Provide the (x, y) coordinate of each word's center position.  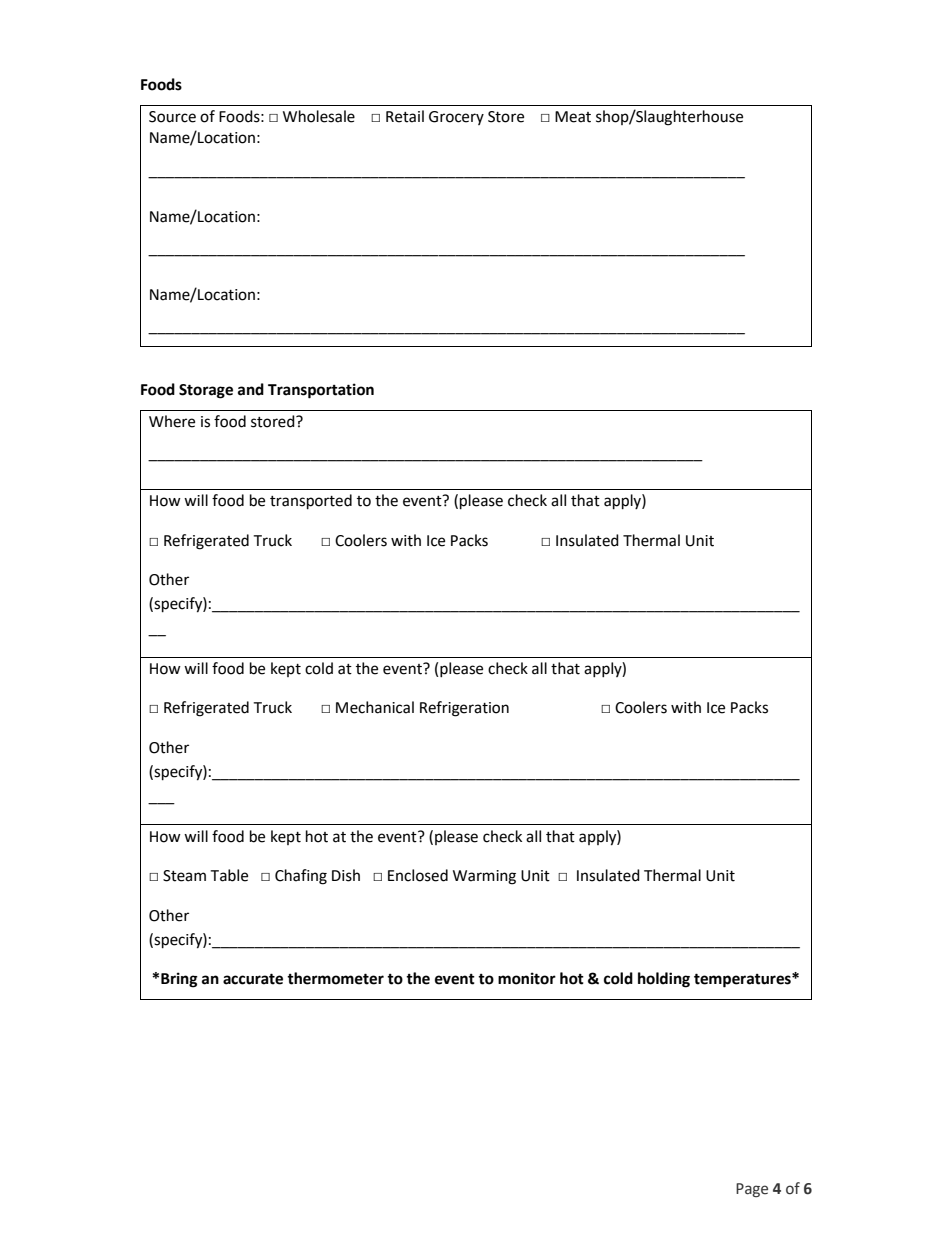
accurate (253, 979)
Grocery (456, 118)
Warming (484, 877)
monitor (527, 978)
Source (172, 117)
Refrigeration (464, 709)
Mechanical (375, 707)
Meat (573, 117)
